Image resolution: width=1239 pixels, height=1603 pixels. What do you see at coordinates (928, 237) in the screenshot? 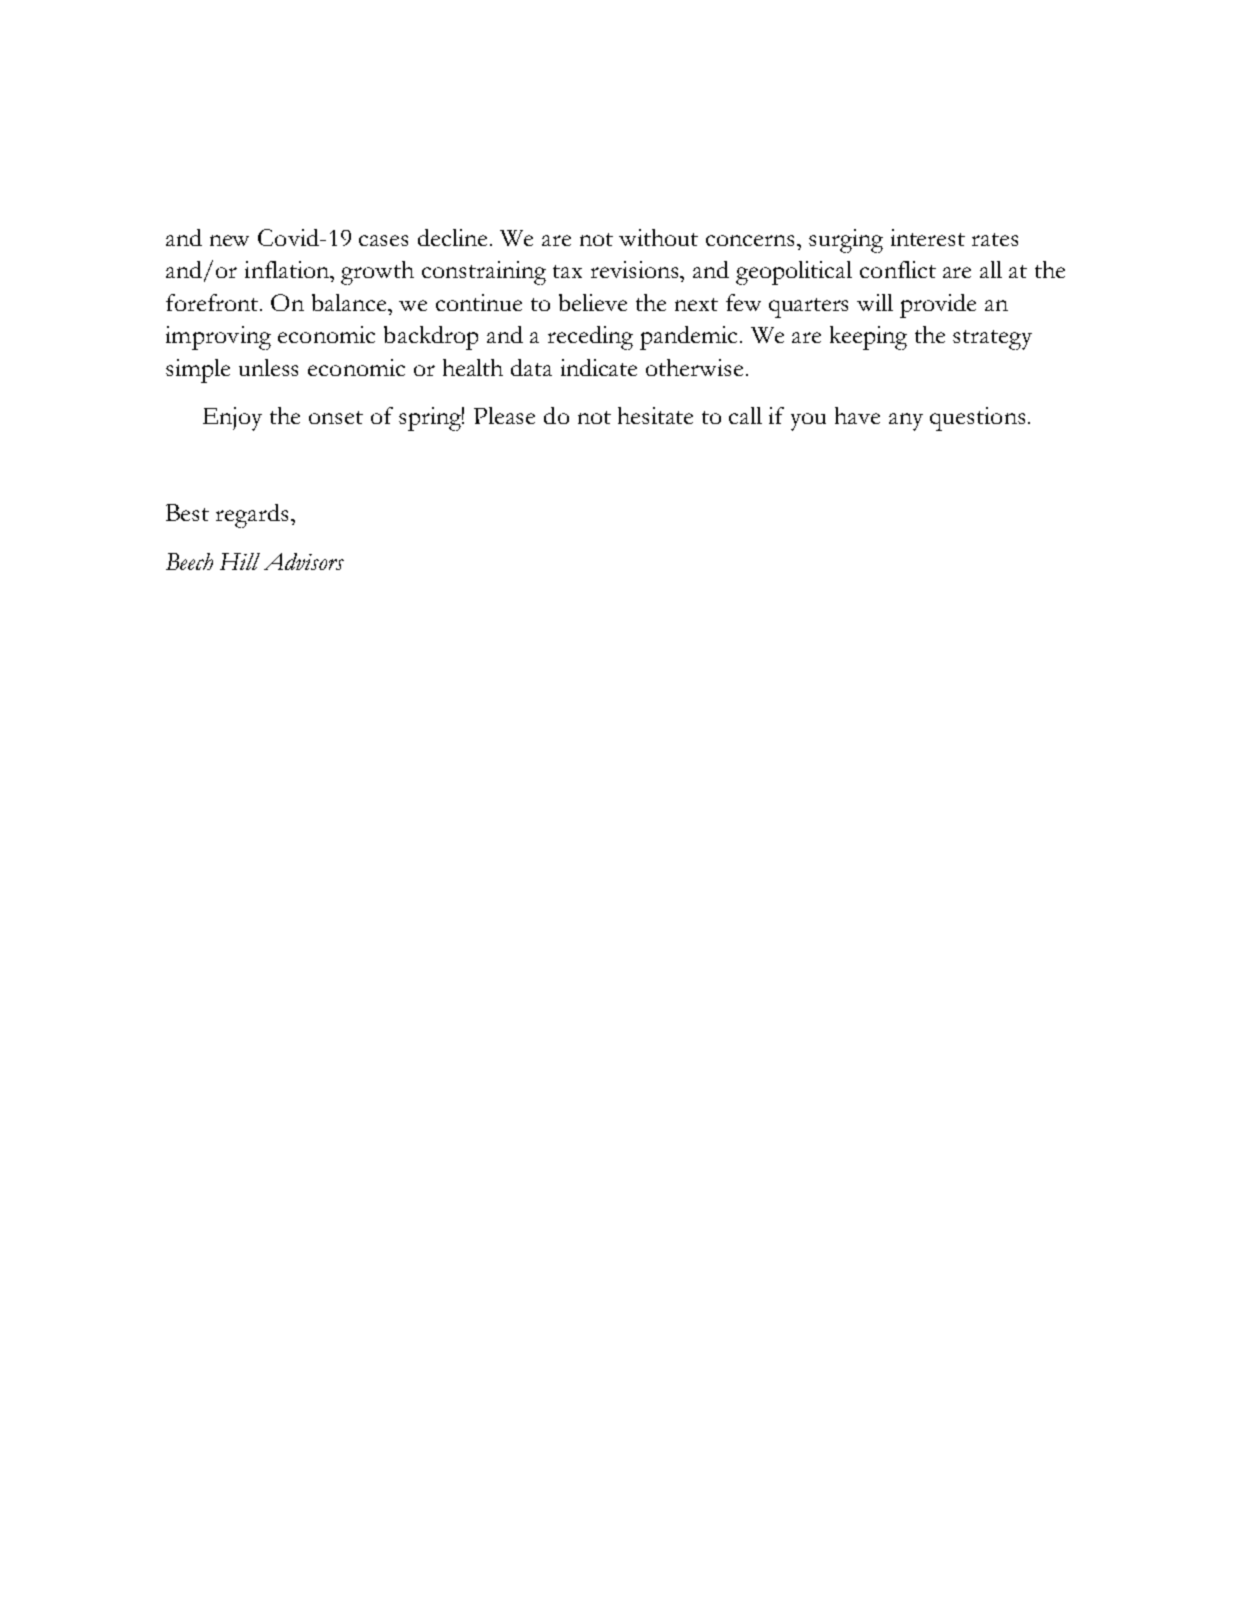
I see `interest` at bounding box center [928, 237].
